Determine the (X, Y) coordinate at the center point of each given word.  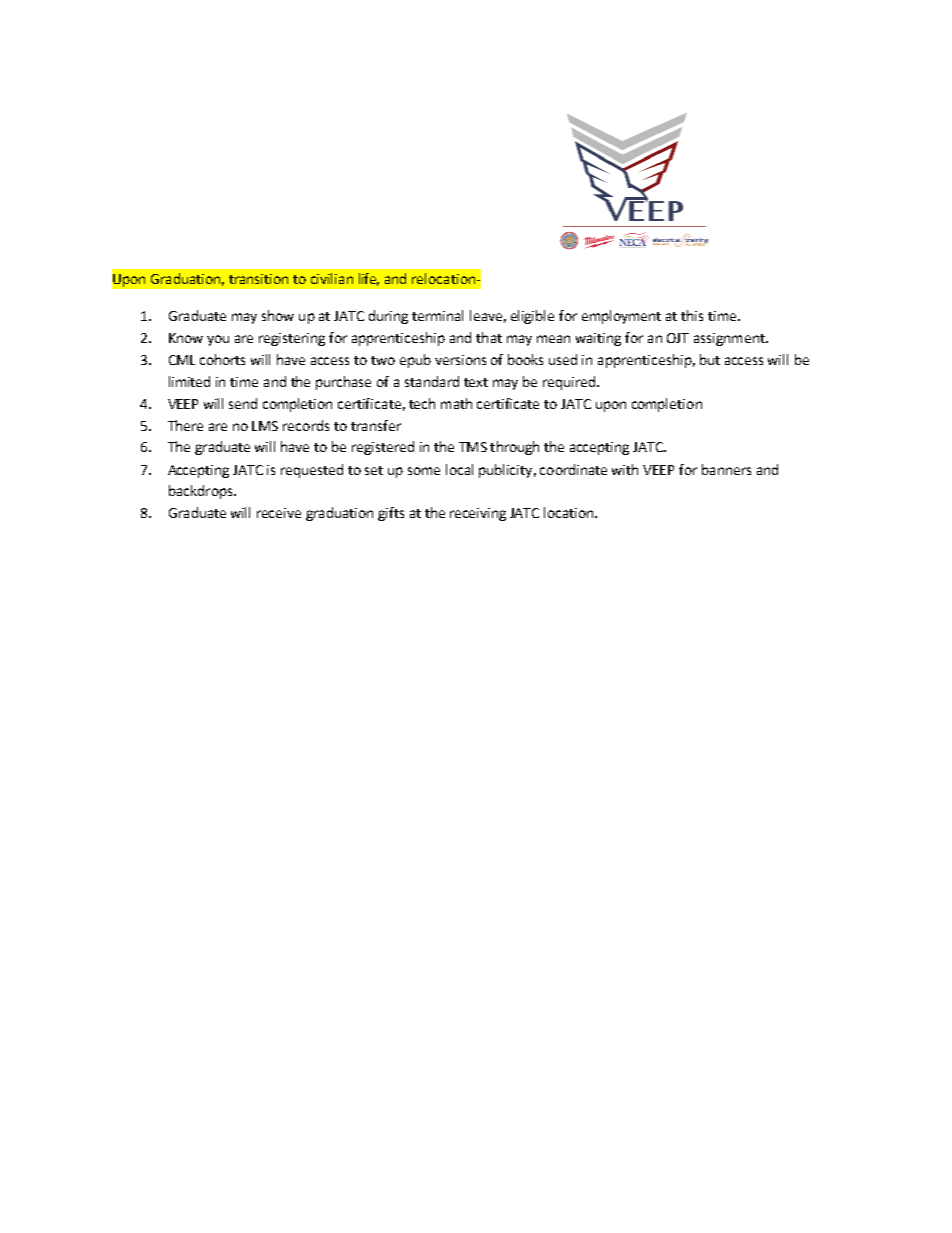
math (456, 403)
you (218, 340)
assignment (730, 339)
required (570, 383)
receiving (478, 514)
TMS (473, 447)
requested (312, 471)
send (243, 403)
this (692, 315)
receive (279, 513)
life (369, 279)
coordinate (573, 469)
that (489, 337)
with (625, 469)
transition (258, 279)
